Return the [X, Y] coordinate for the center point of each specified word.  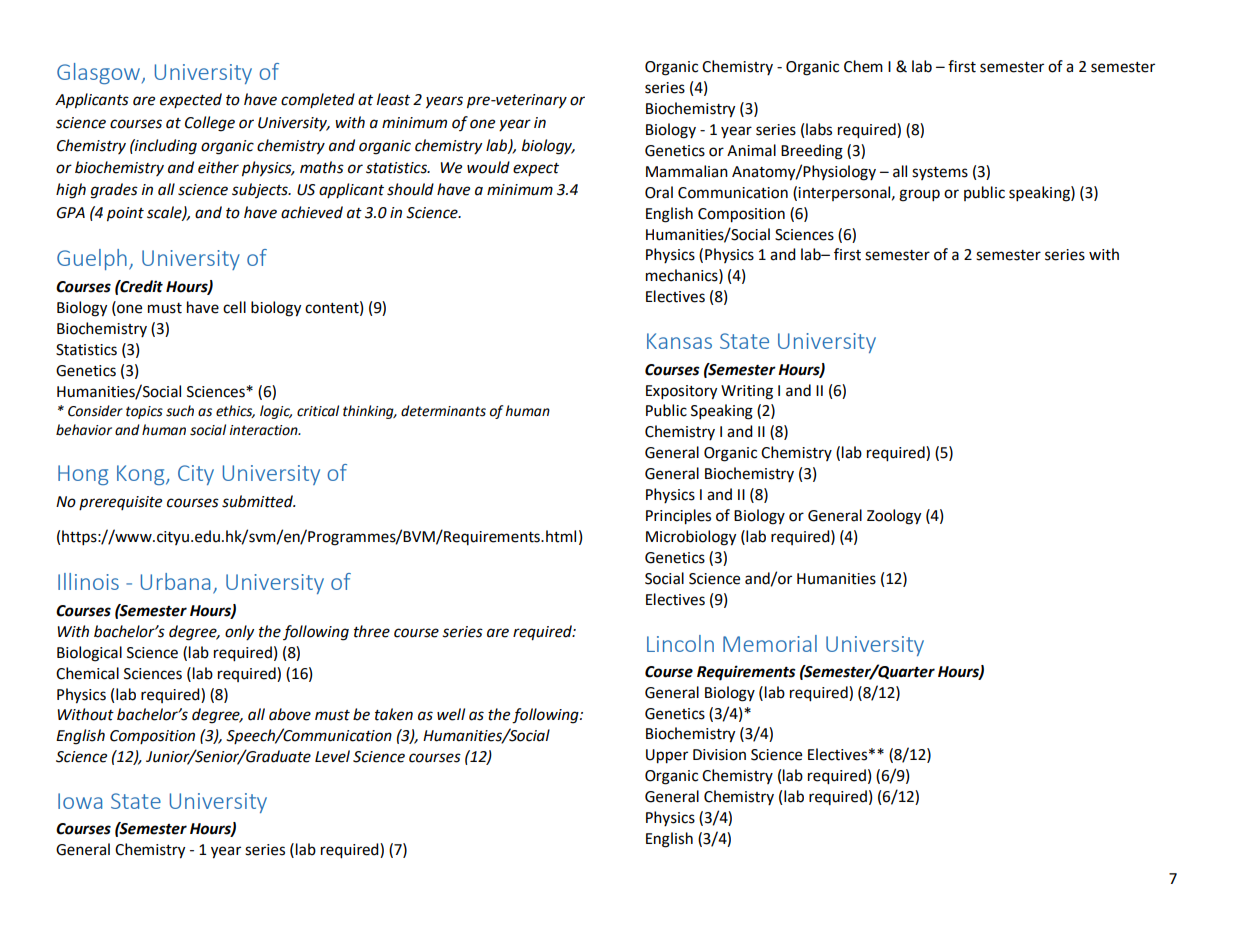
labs [819, 129]
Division [719, 755]
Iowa [80, 801]
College [210, 124]
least [393, 99]
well [451, 714]
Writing [747, 392]
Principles [678, 517]
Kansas [679, 341]
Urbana [175, 581]
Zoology [894, 517]
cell [234, 307]
